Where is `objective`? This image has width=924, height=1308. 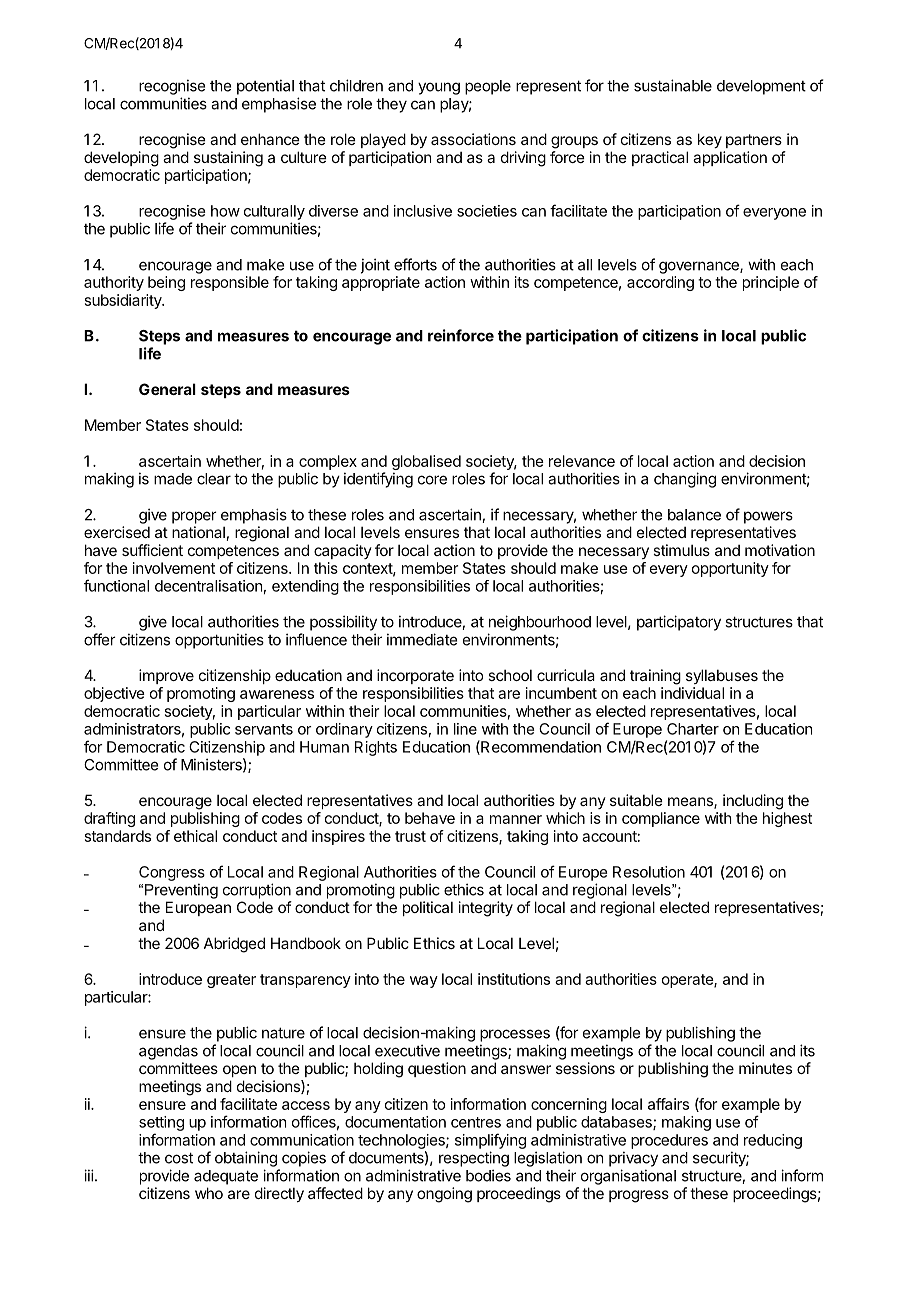
objective is located at coordinates (114, 694).
